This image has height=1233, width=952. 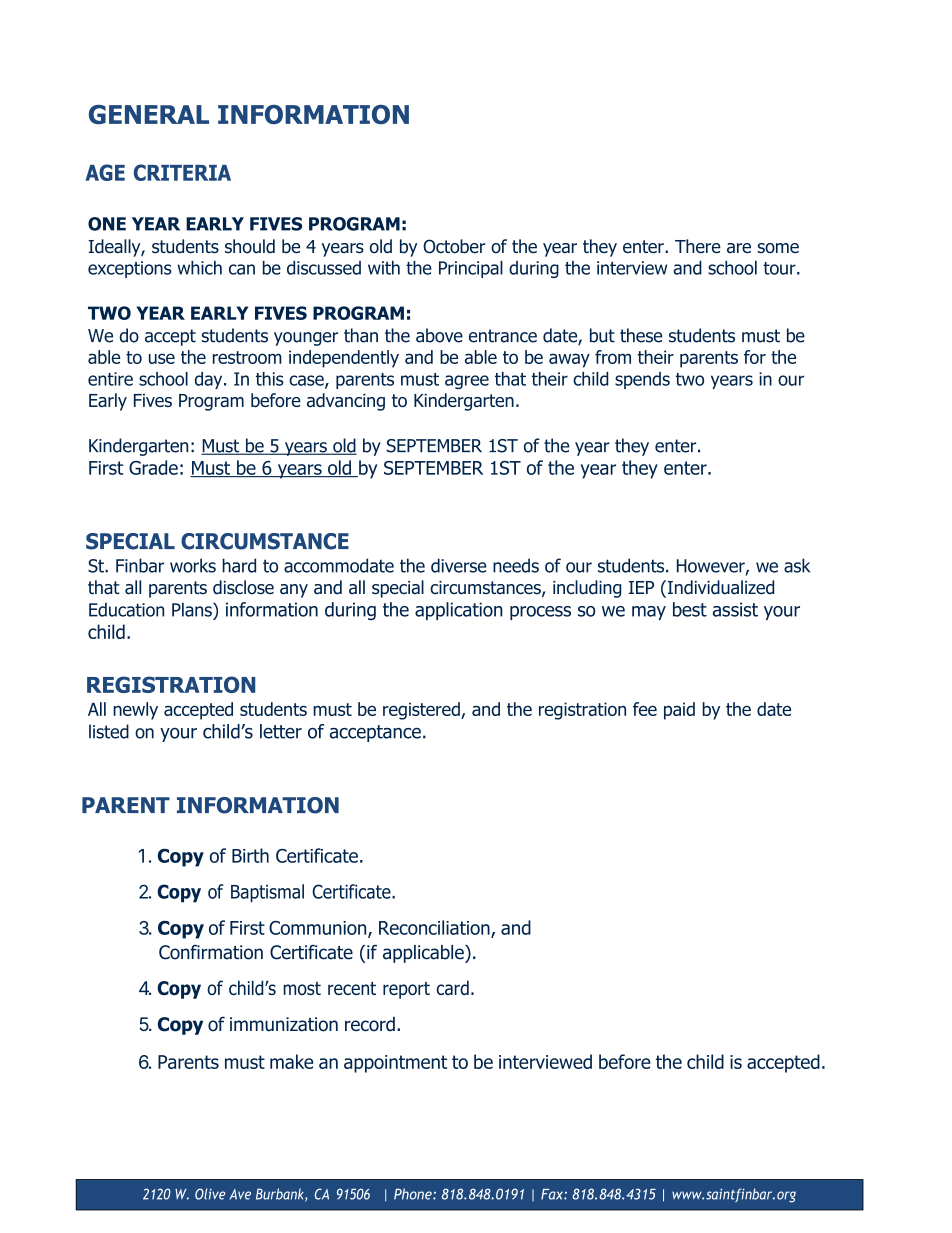 I want to click on paid, so click(x=679, y=711).
